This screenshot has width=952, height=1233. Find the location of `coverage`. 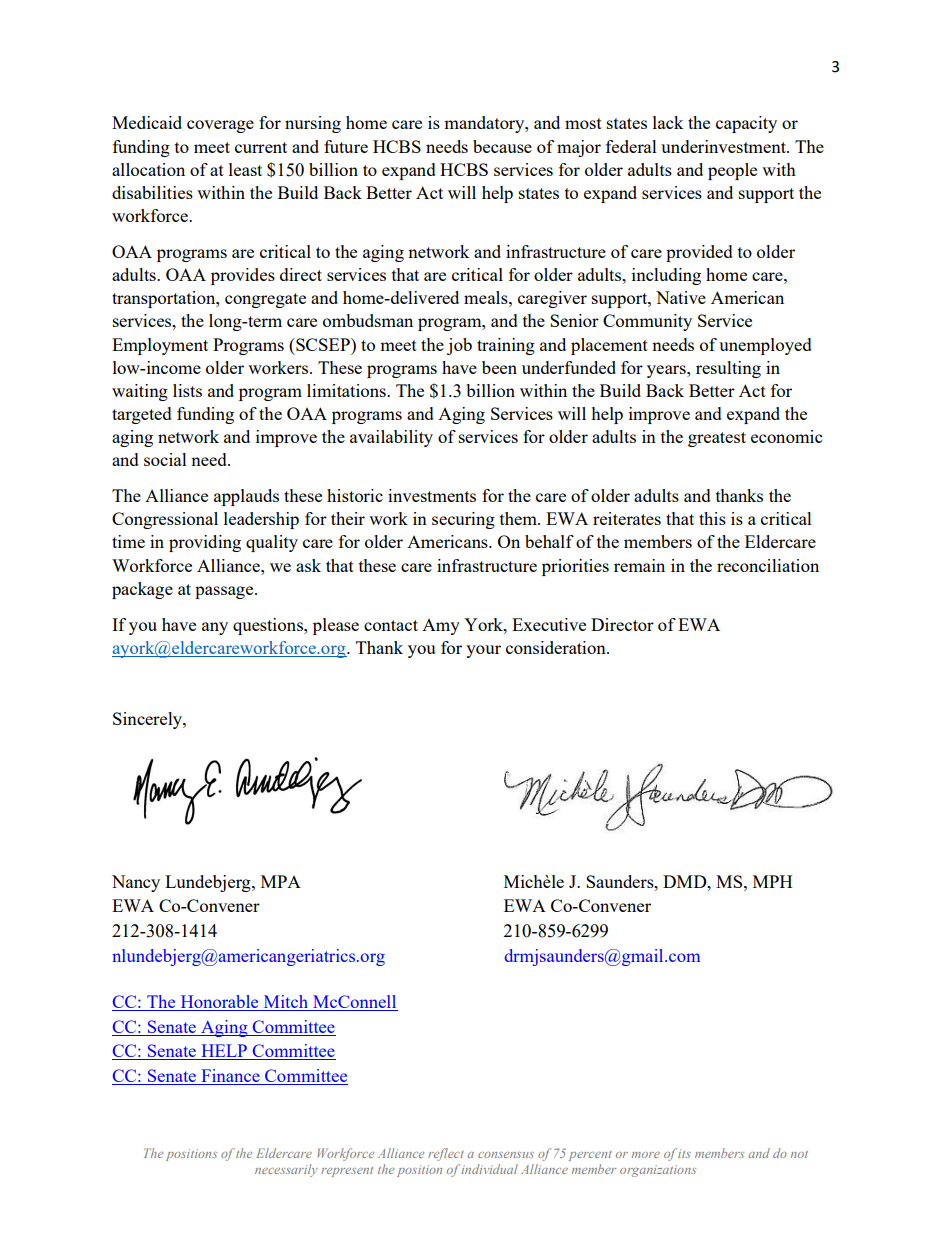

coverage is located at coordinates (220, 126).
